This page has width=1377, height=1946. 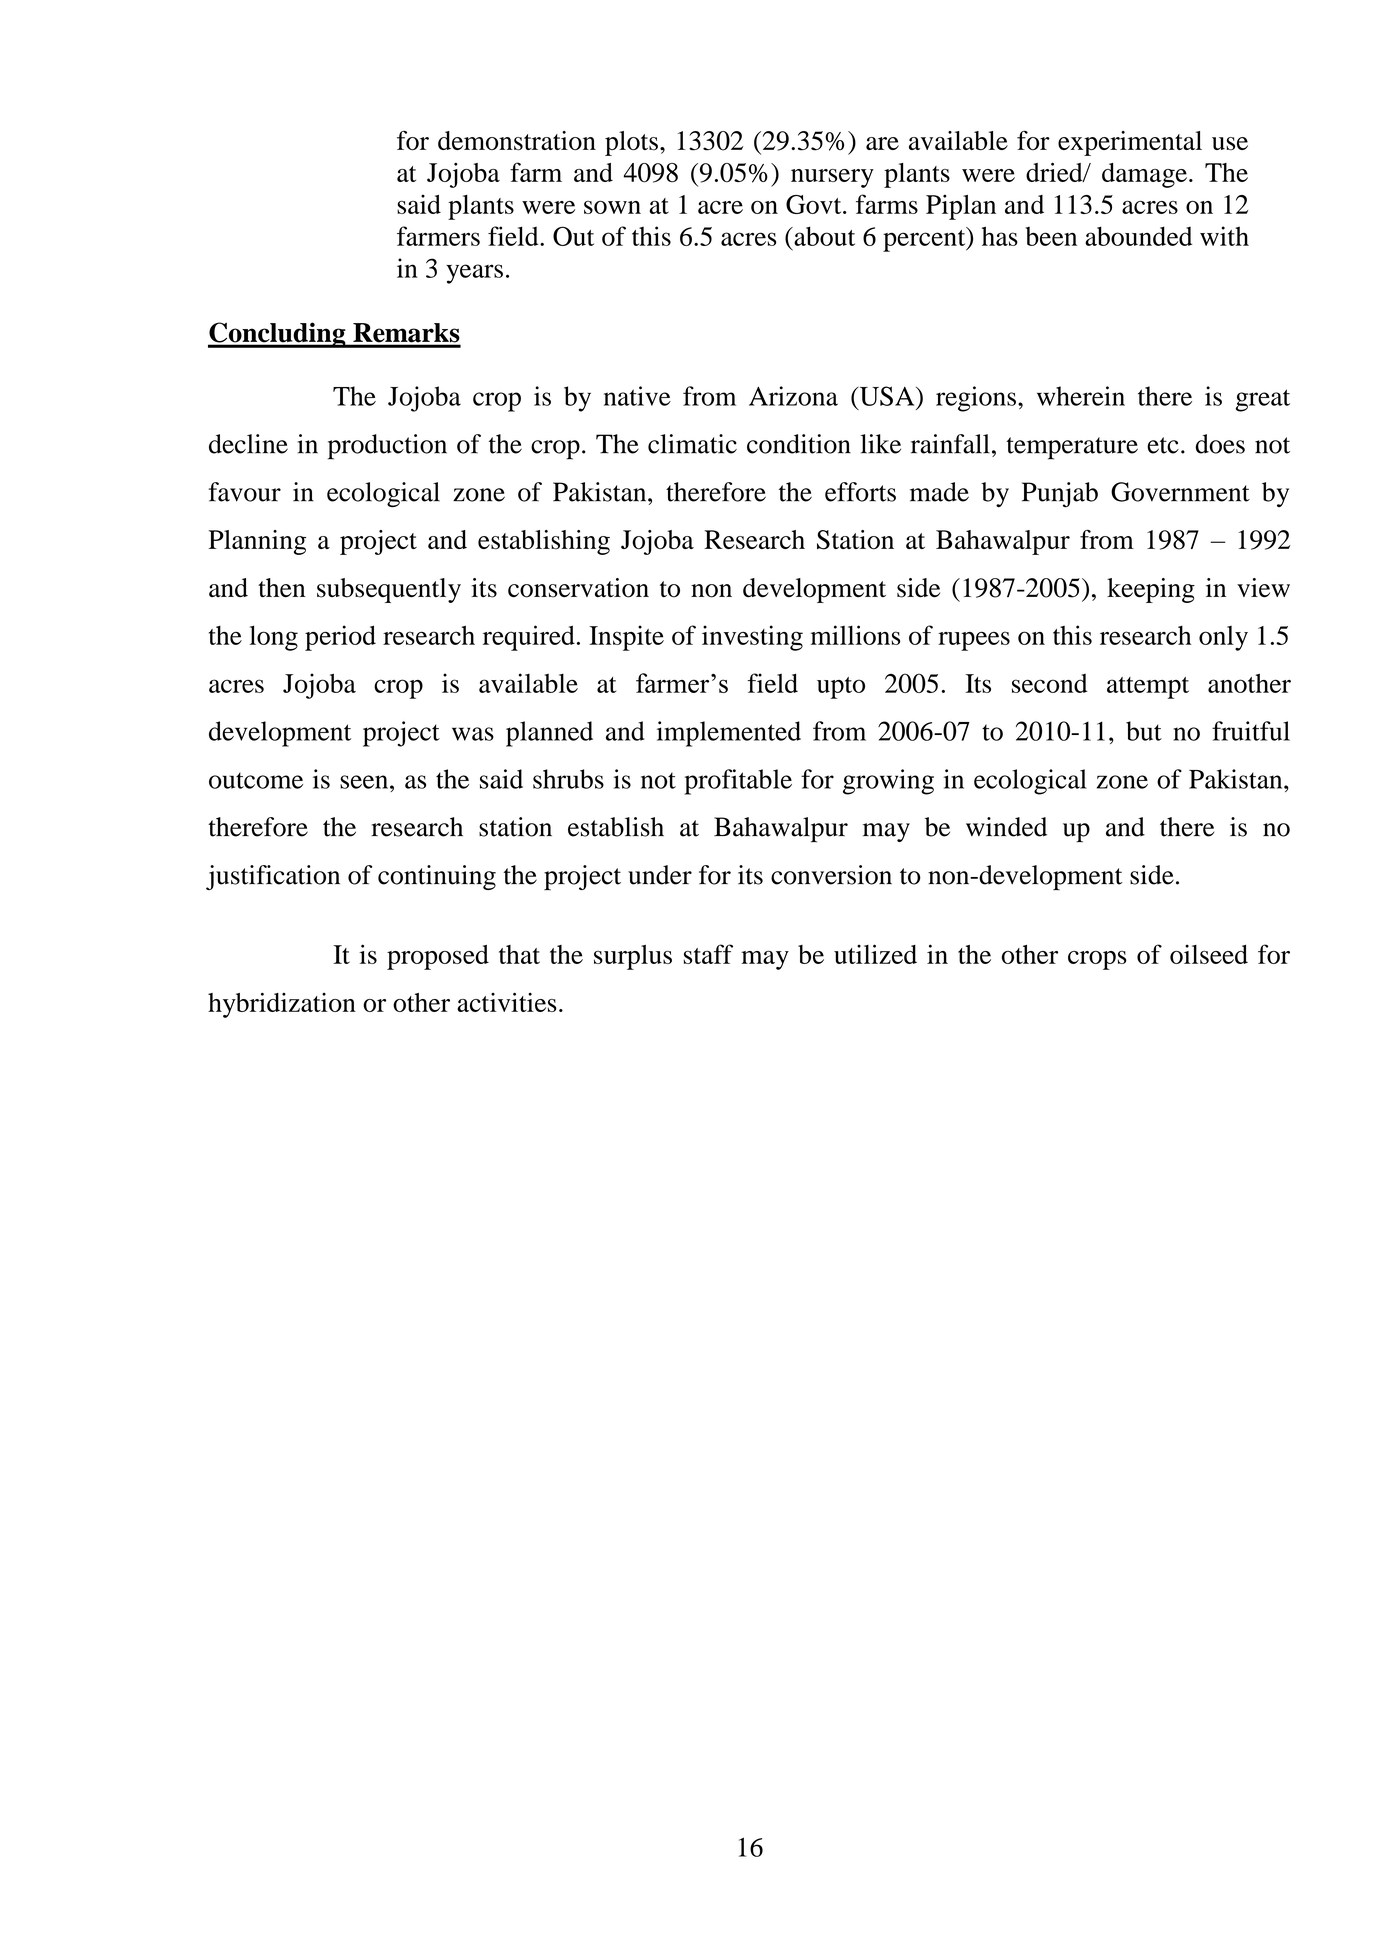 What do you see at coordinates (1163, 445) in the page?
I see `etc` at bounding box center [1163, 445].
